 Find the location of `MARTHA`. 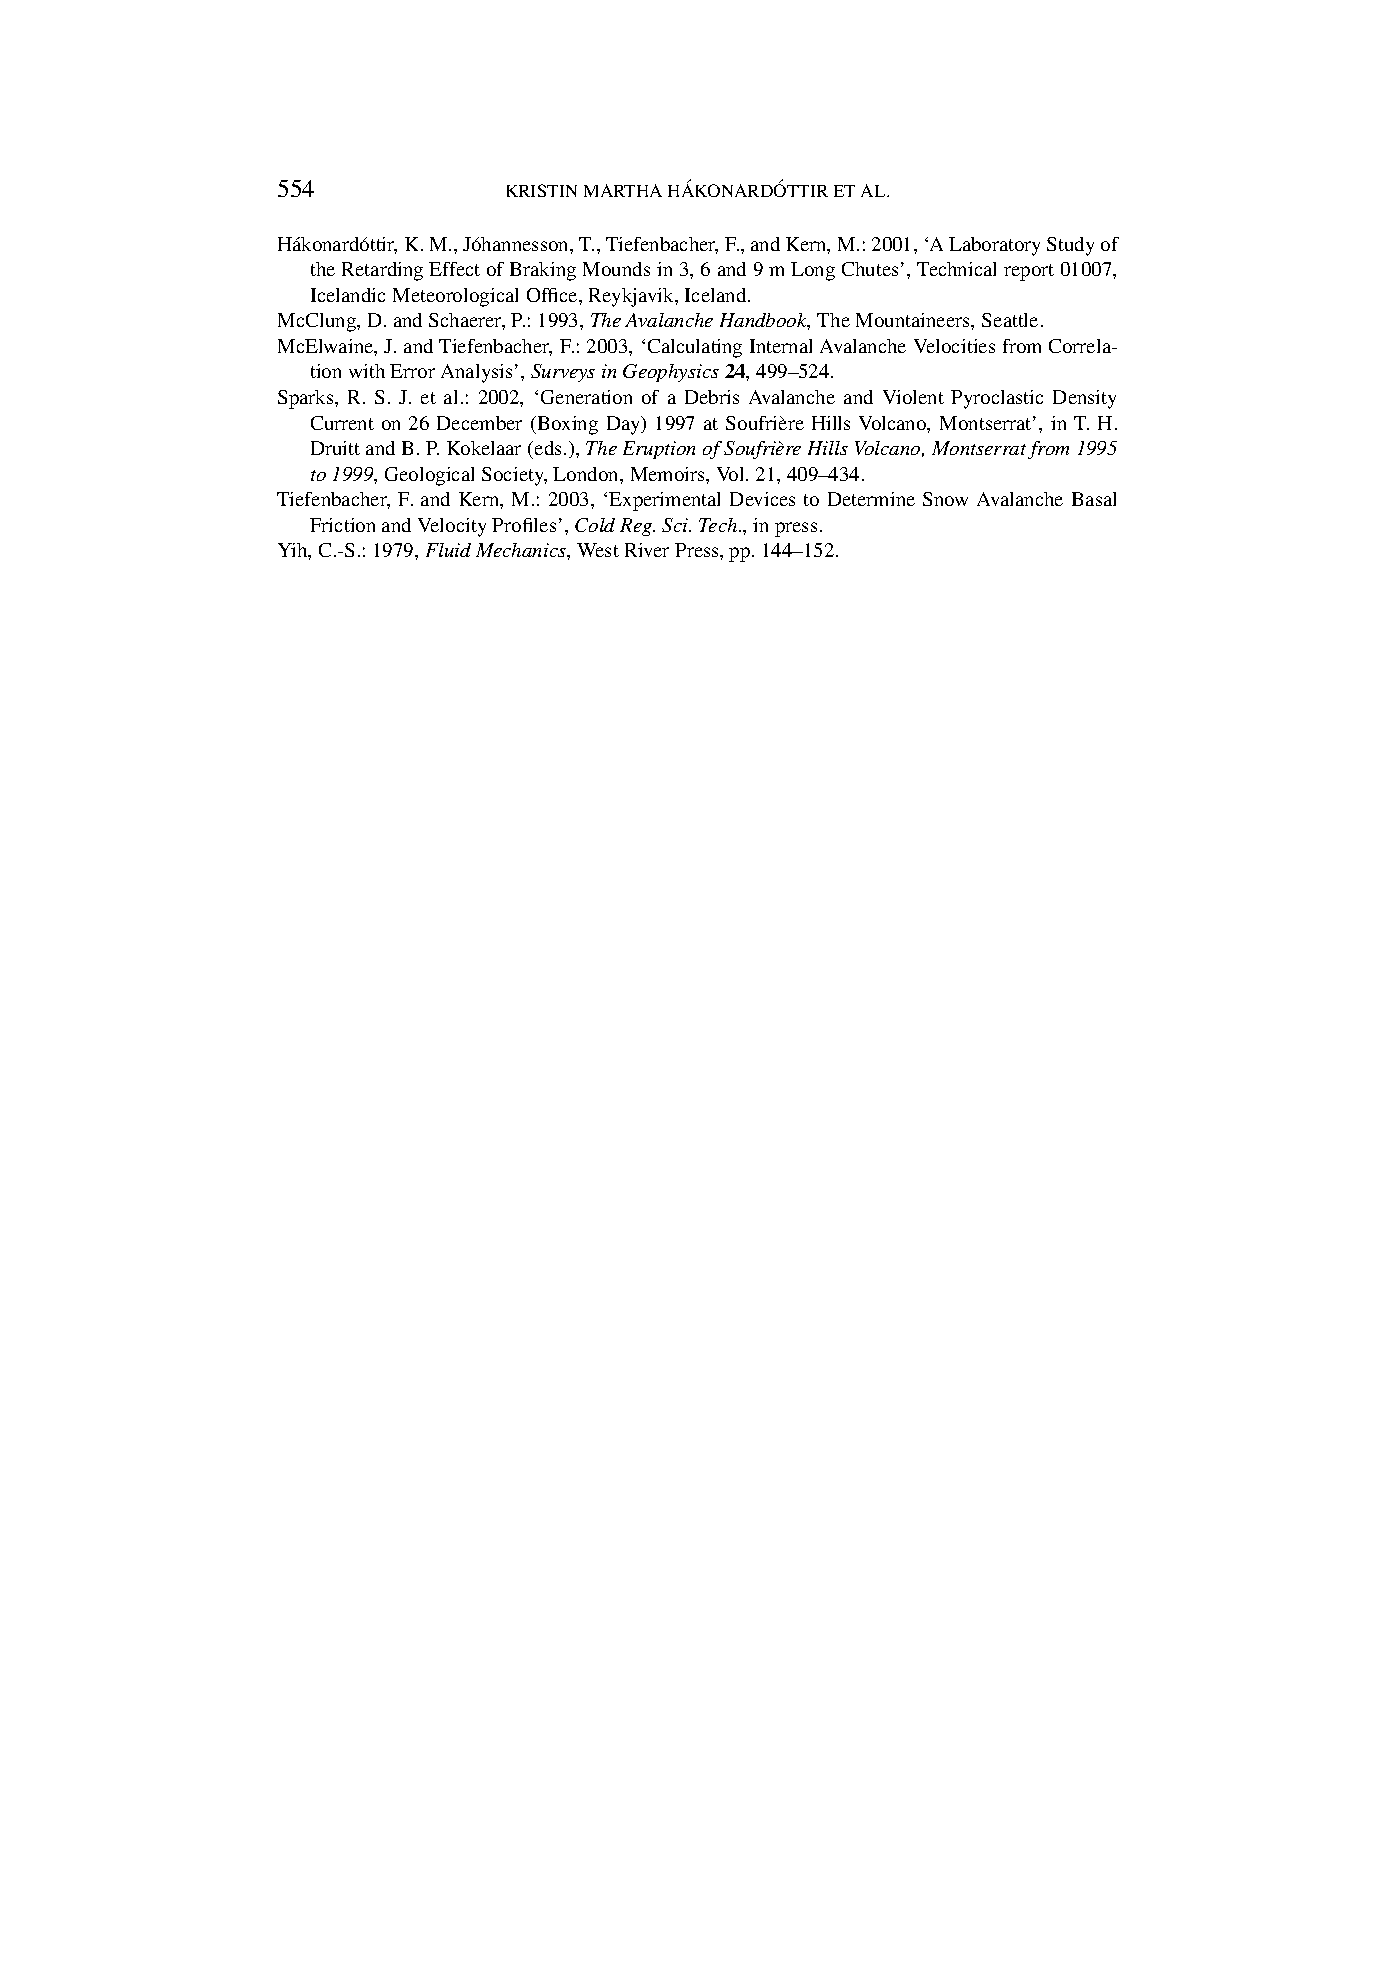

MARTHA is located at coordinates (623, 190).
